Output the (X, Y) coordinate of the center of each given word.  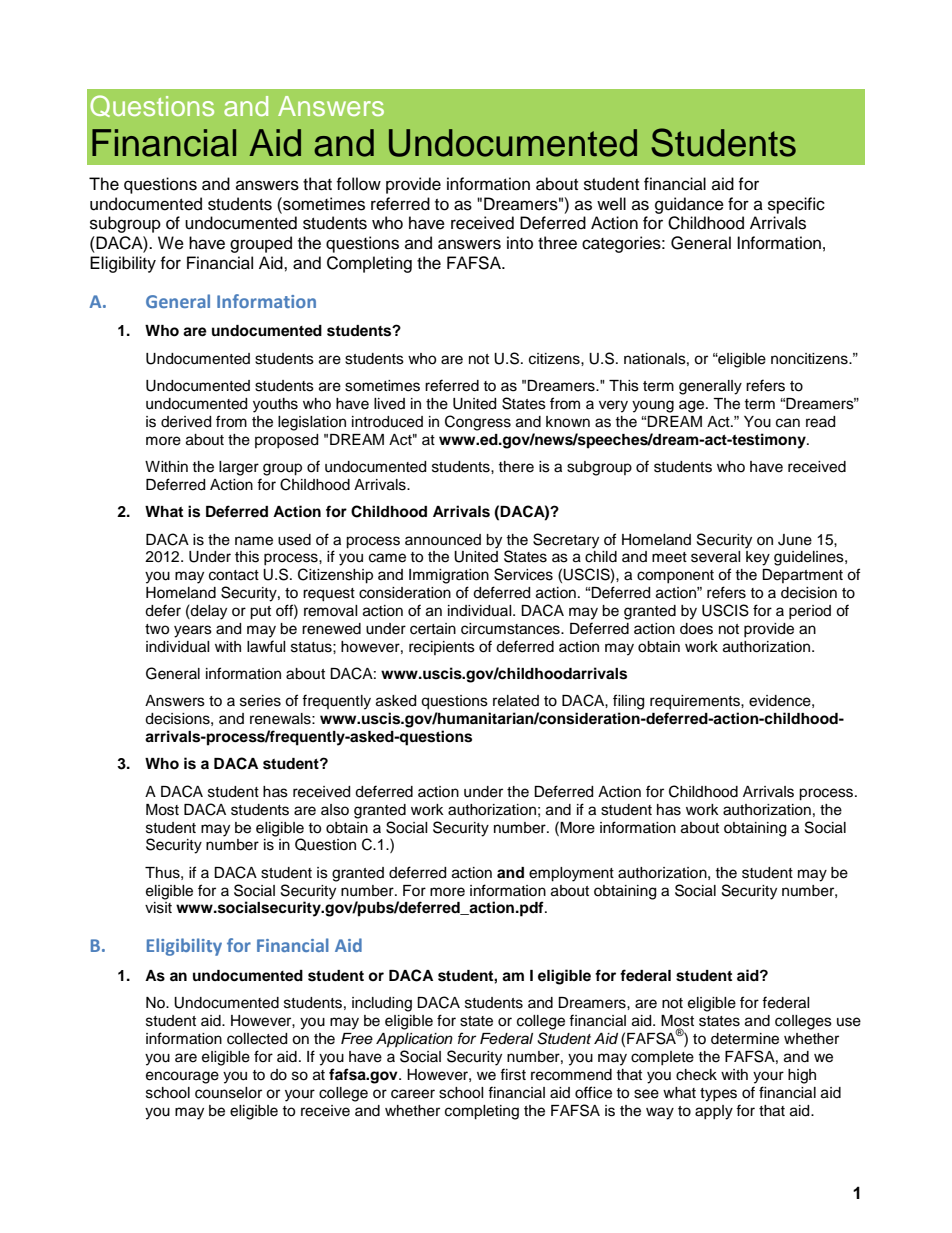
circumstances (511, 629)
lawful (266, 646)
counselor (228, 1093)
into (520, 243)
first (513, 1074)
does (696, 629)
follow (358, 184)
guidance (689, 205)
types (718, 1095)
